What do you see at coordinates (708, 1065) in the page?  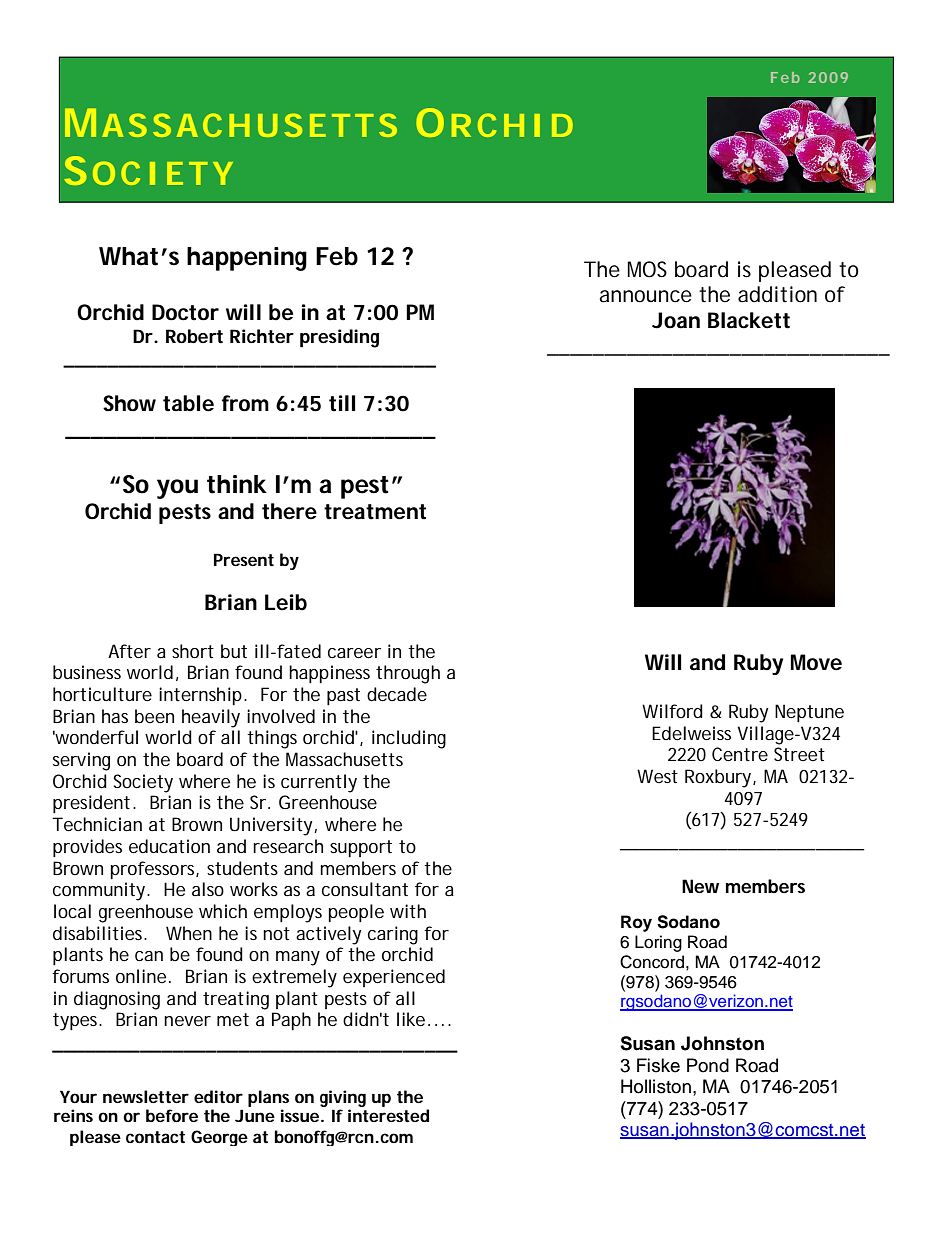 I see `Pond` at bounding box center [708, 1065].
